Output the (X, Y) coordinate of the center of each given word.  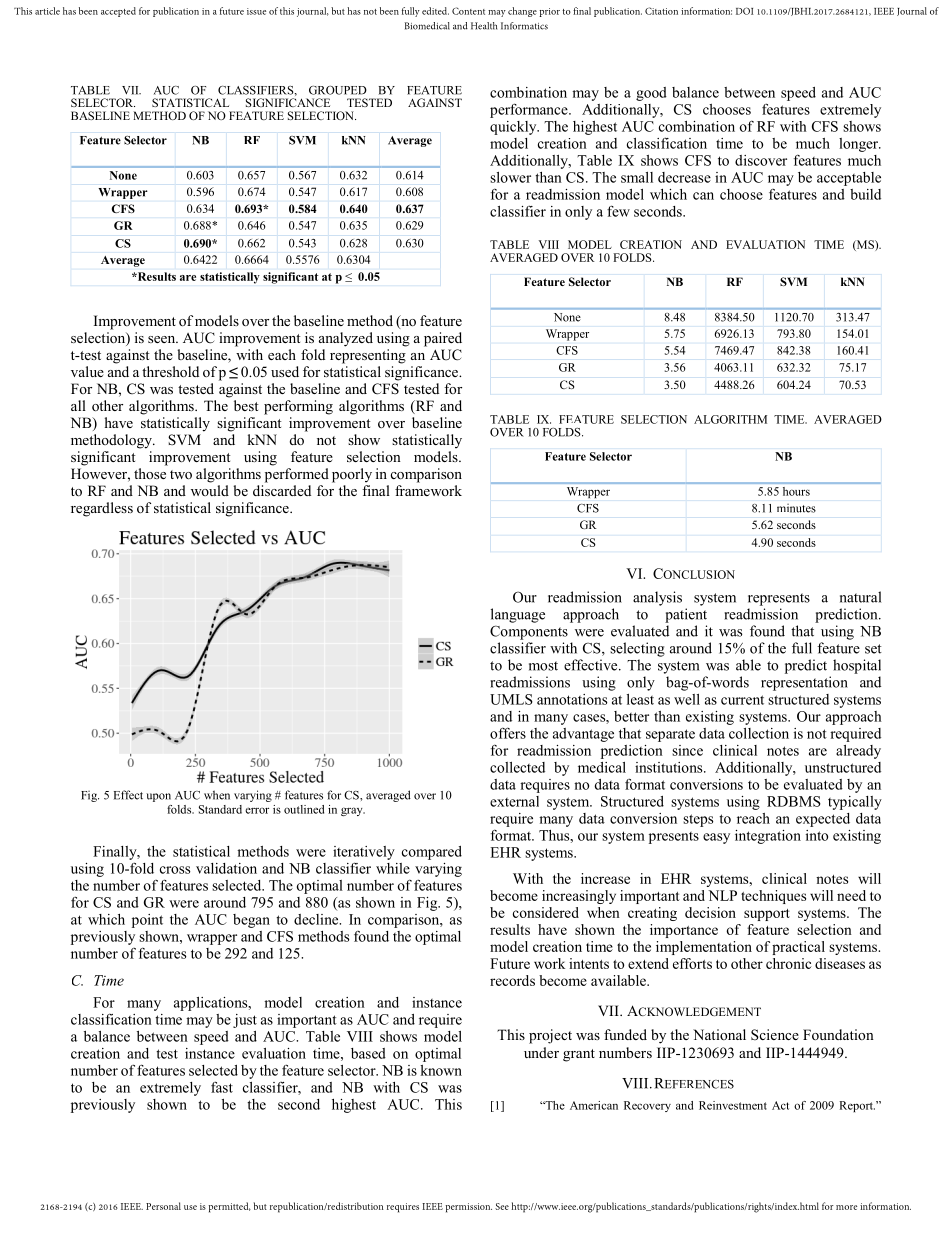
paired (443, 339)
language (518, 615)
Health (484, 26)
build (865, 194)
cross (175, 870)
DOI (744, 11)
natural (860, 597)
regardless (102, 509)
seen (163, 339)
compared (432, 853)
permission (468, 1208)
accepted (118, 12)
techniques (773, 897)
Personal (163, 1206)
